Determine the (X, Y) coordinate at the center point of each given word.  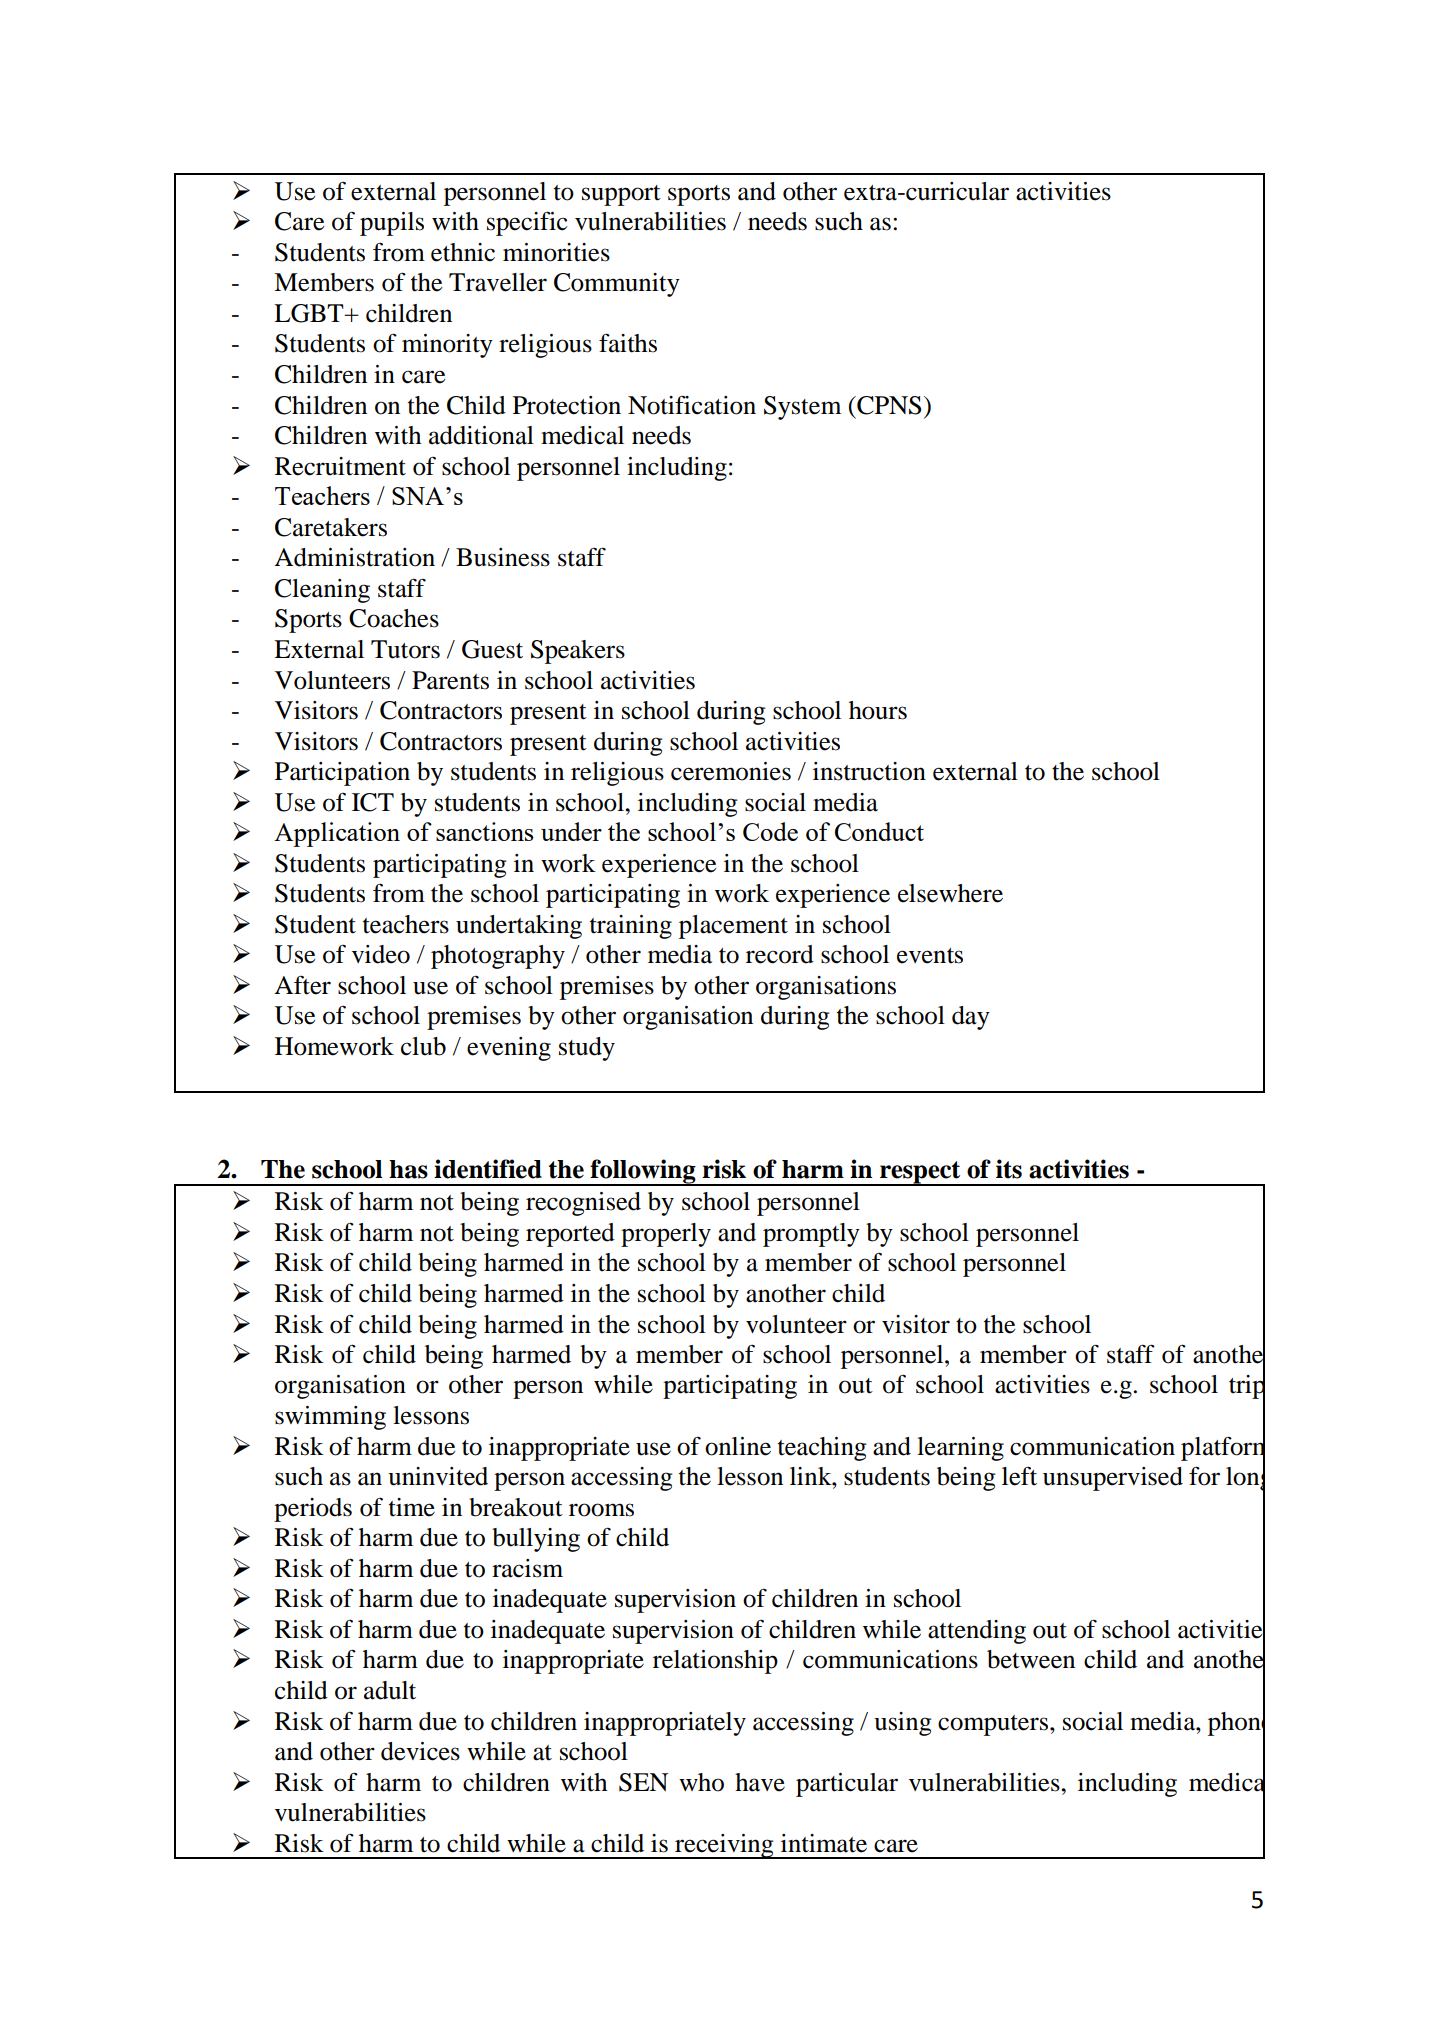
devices (420, 1751)
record (780, 954)
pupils (392, 224)
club (423, 1046)
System (802, 408)
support (621, 195)
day (971, 1018)
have (760, 1782)
